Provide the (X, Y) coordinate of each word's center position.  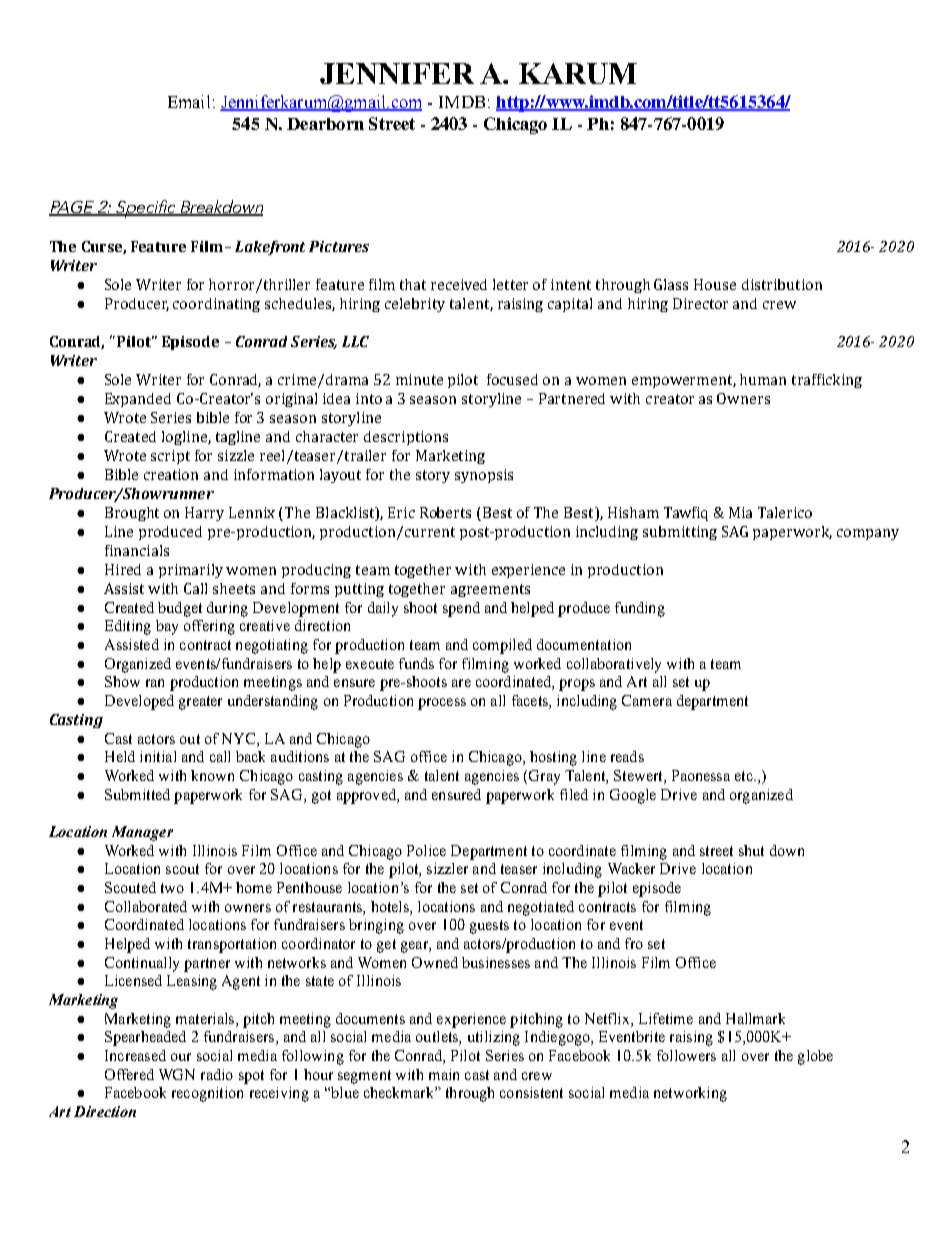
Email (189, 101)
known (212, 775)
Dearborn (325, 124)
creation (171, 474)
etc (745, 776)
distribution (782, 284)
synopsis (484, 476)
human (763, 379)
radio (217, 1074)
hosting (553, 758)
